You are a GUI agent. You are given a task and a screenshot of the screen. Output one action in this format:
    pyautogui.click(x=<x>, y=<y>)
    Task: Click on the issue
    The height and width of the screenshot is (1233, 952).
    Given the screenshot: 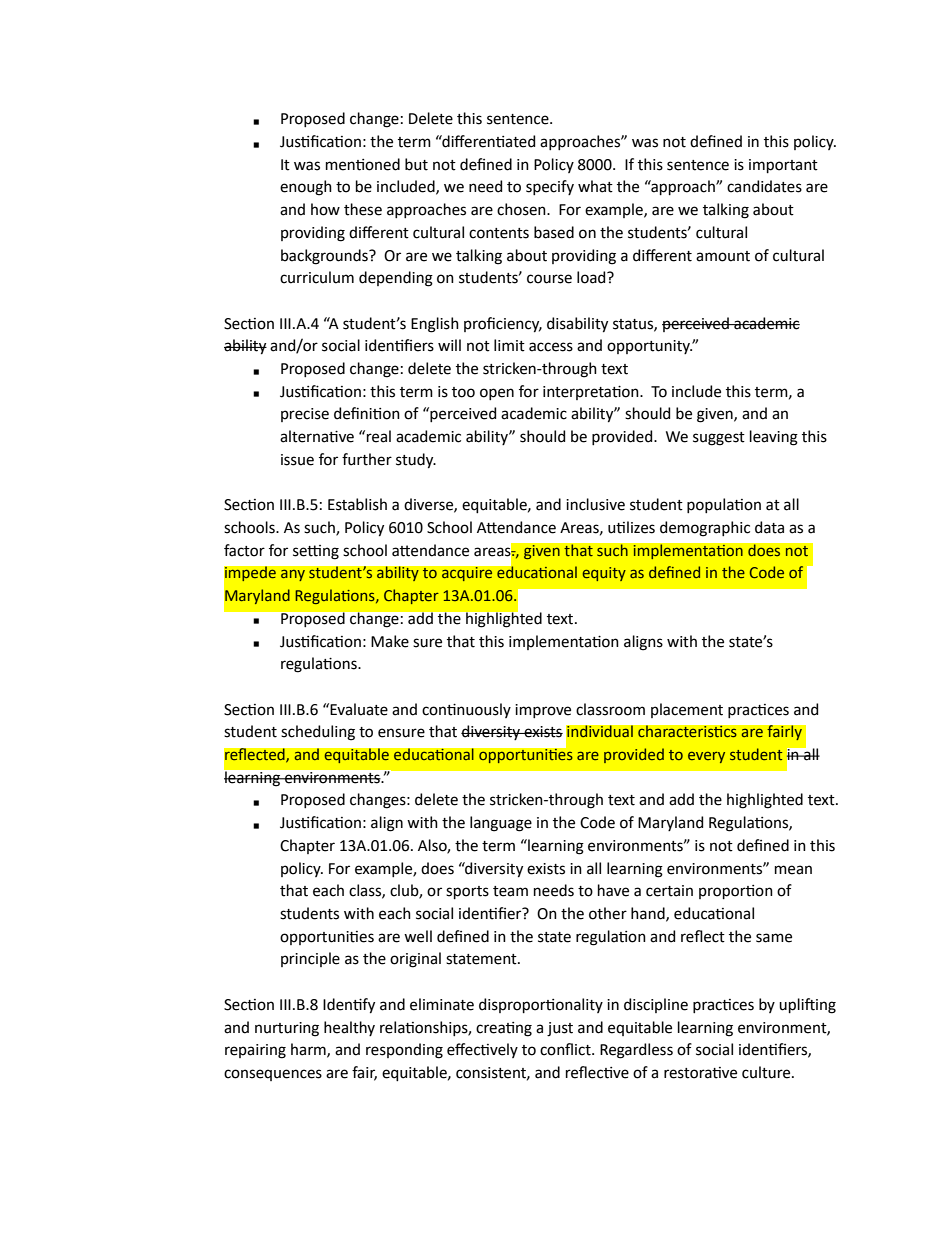 What is the action you would take?
    pyautogui.click(x=297, y=460)
